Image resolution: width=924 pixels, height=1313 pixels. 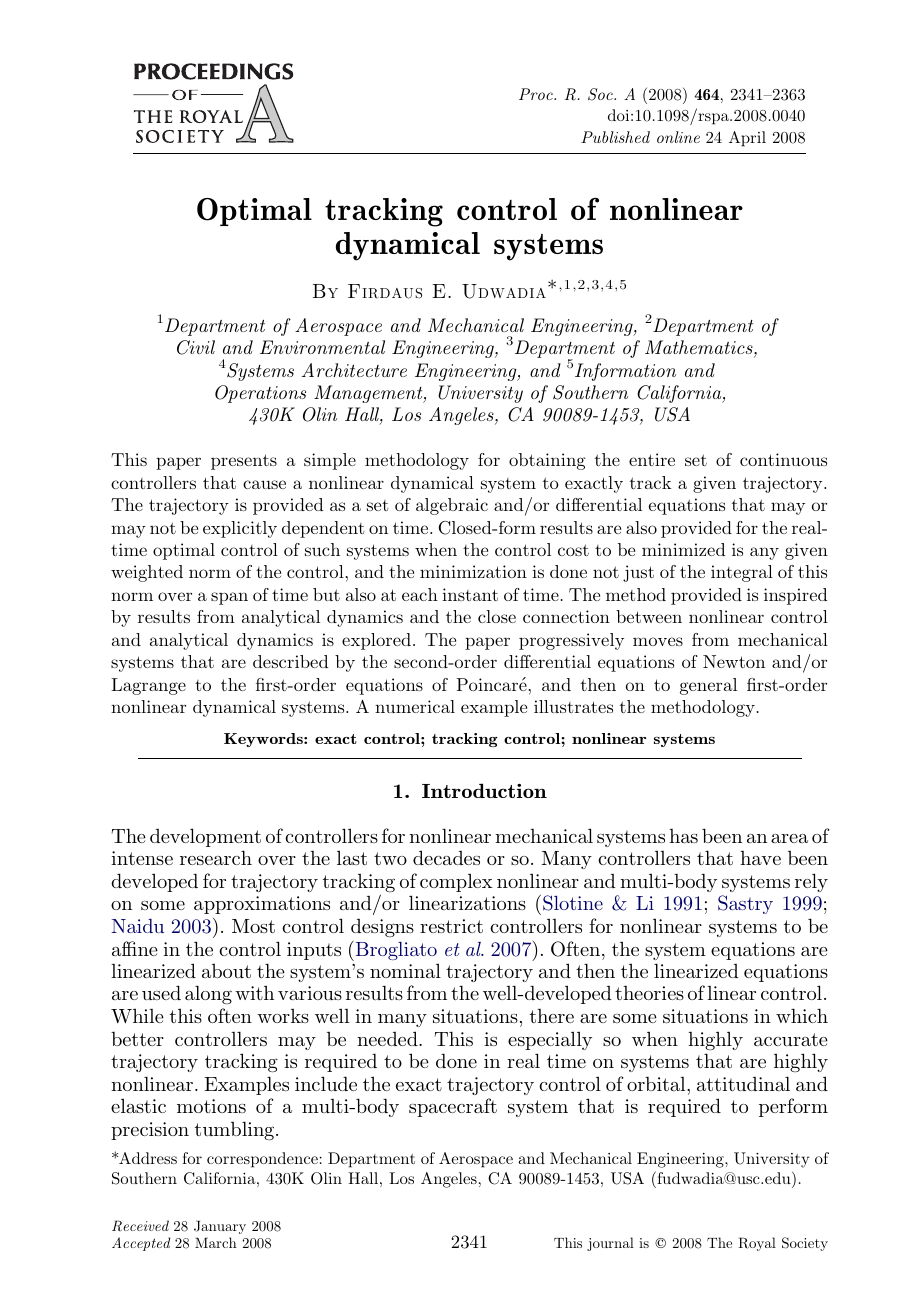 I want to click on have, so click(x=760, y=858).
